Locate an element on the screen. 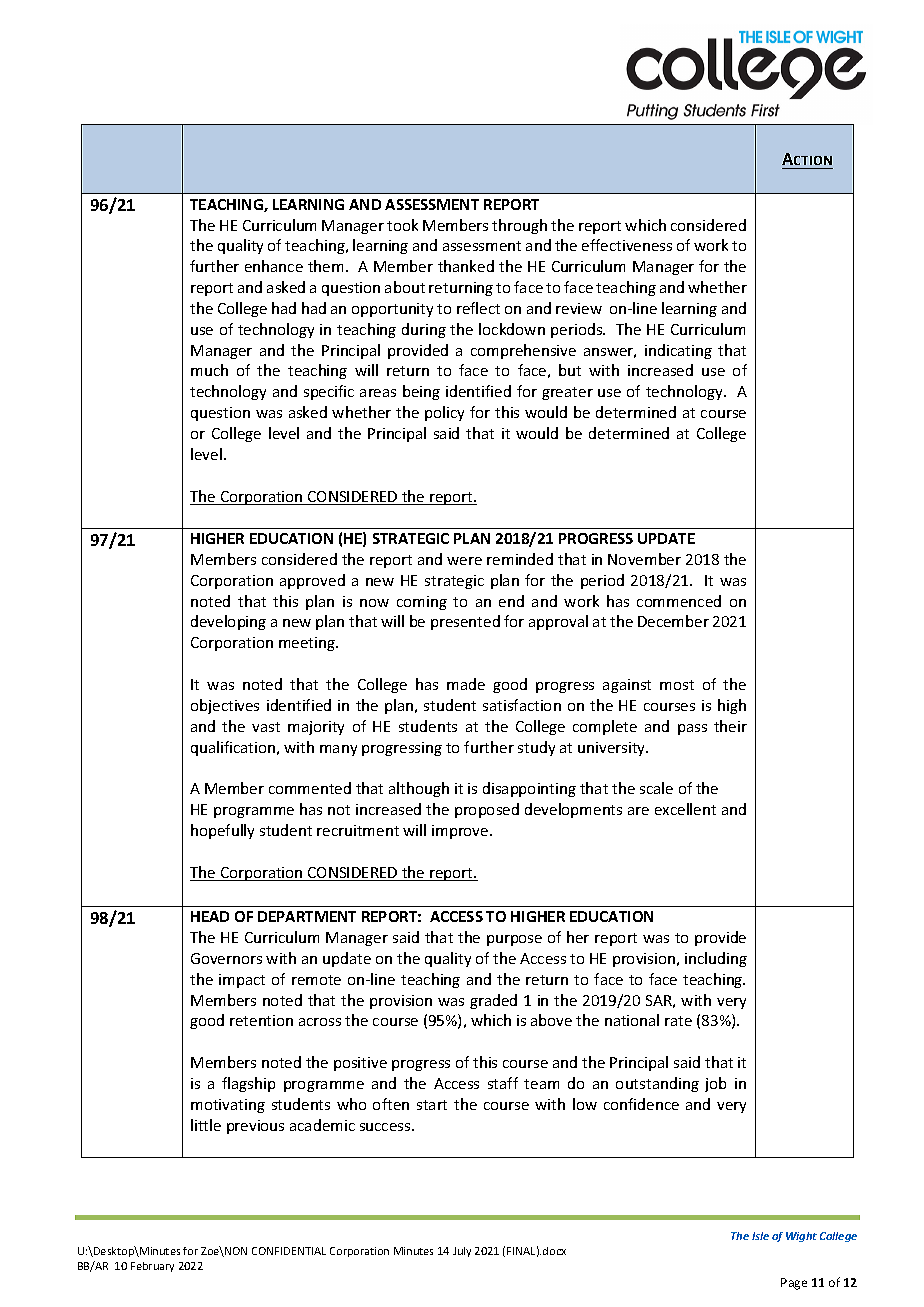 This screenshot has width=924, height=1307. qualification is located at coordinates (234, 748).
